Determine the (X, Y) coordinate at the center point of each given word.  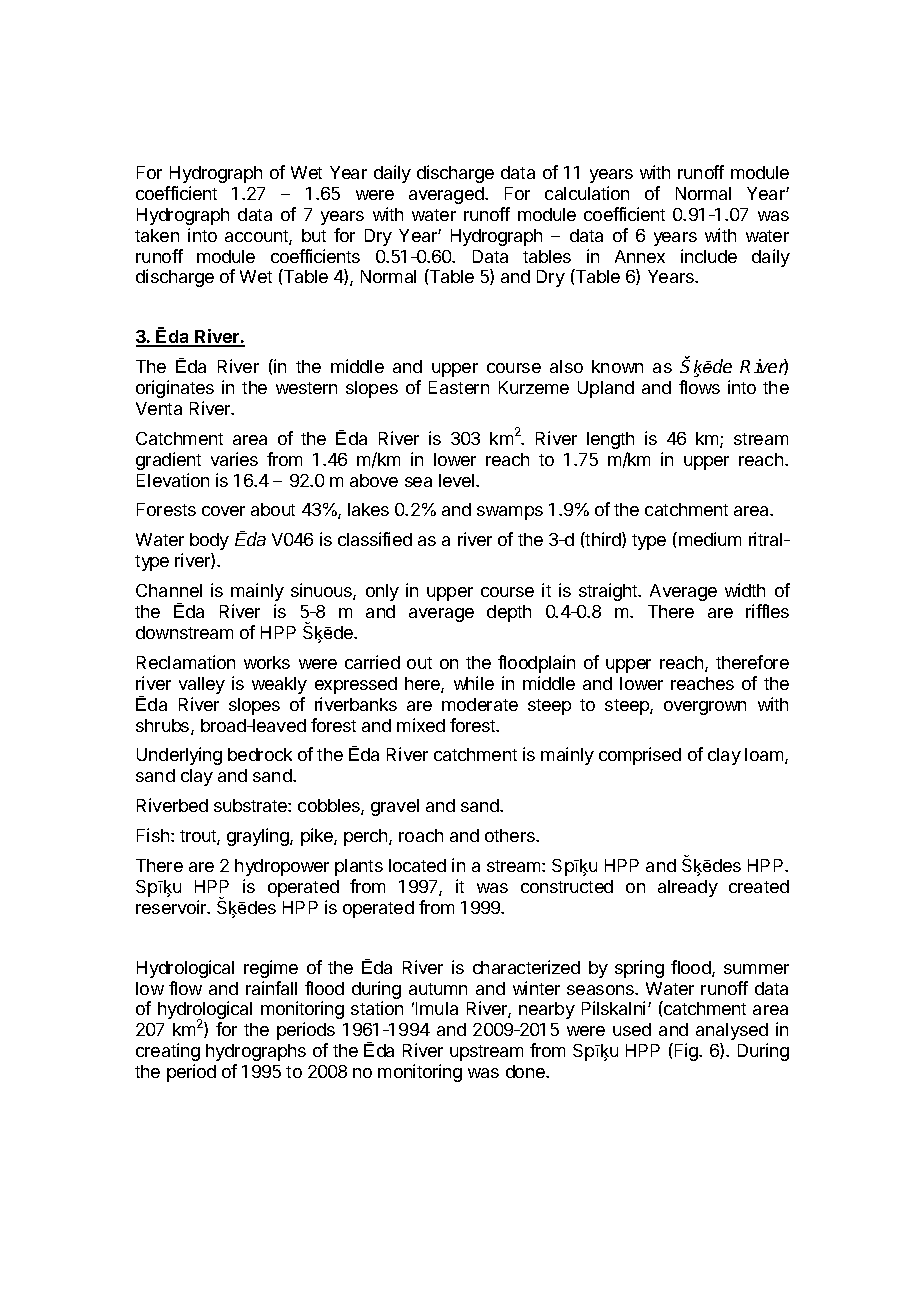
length (610, 440)
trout (199, 837)
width (745, 590)
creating (168, 1052)
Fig (687, 1052)
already (688, 888)
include (709, 256)
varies (234, 459)
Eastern (459, 387)
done (526, 1071)
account (257, 237)
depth (509, 613)
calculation (587, 193)
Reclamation (186, 662)
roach (421, 835)
